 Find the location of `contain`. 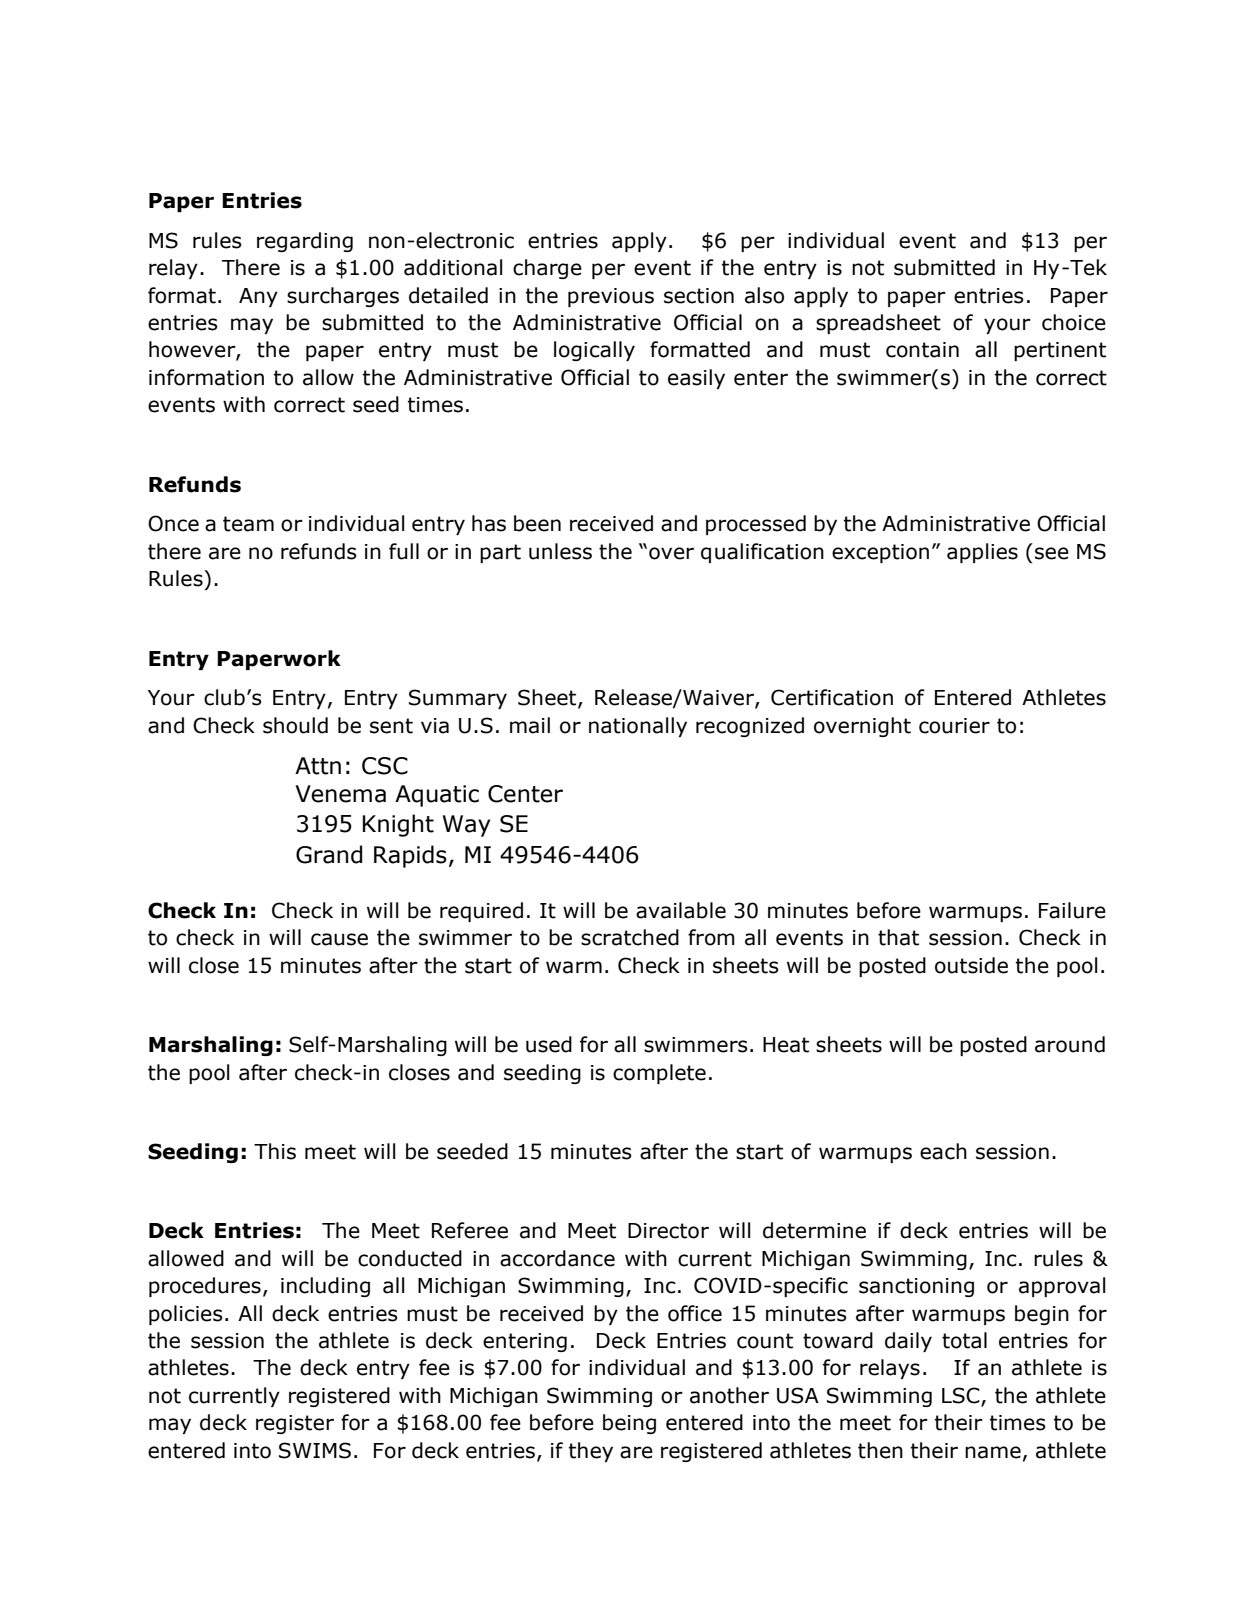

contain is located at coordinates (922, 350).
